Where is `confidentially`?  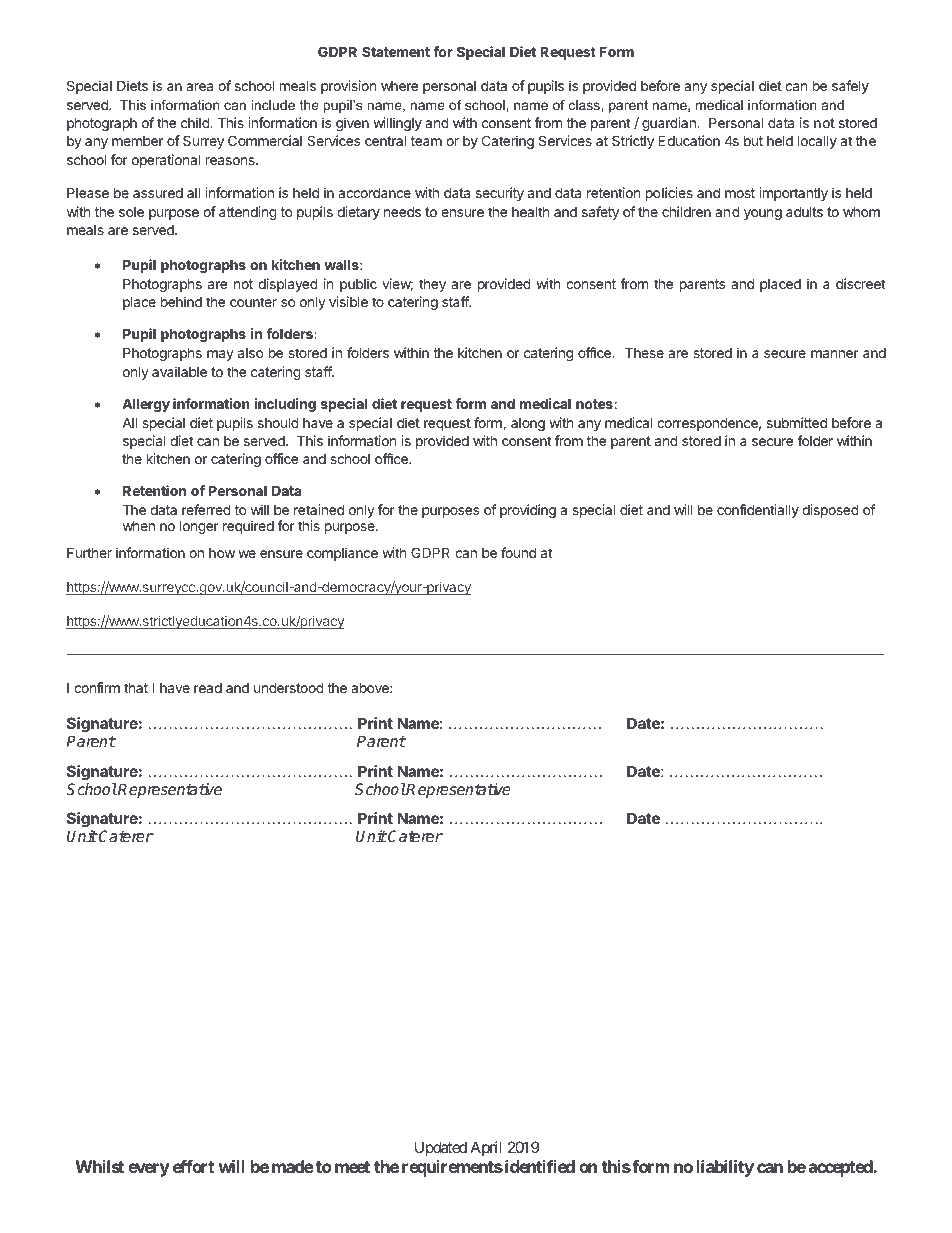 confidentially is located at coordinates (758, 511).
